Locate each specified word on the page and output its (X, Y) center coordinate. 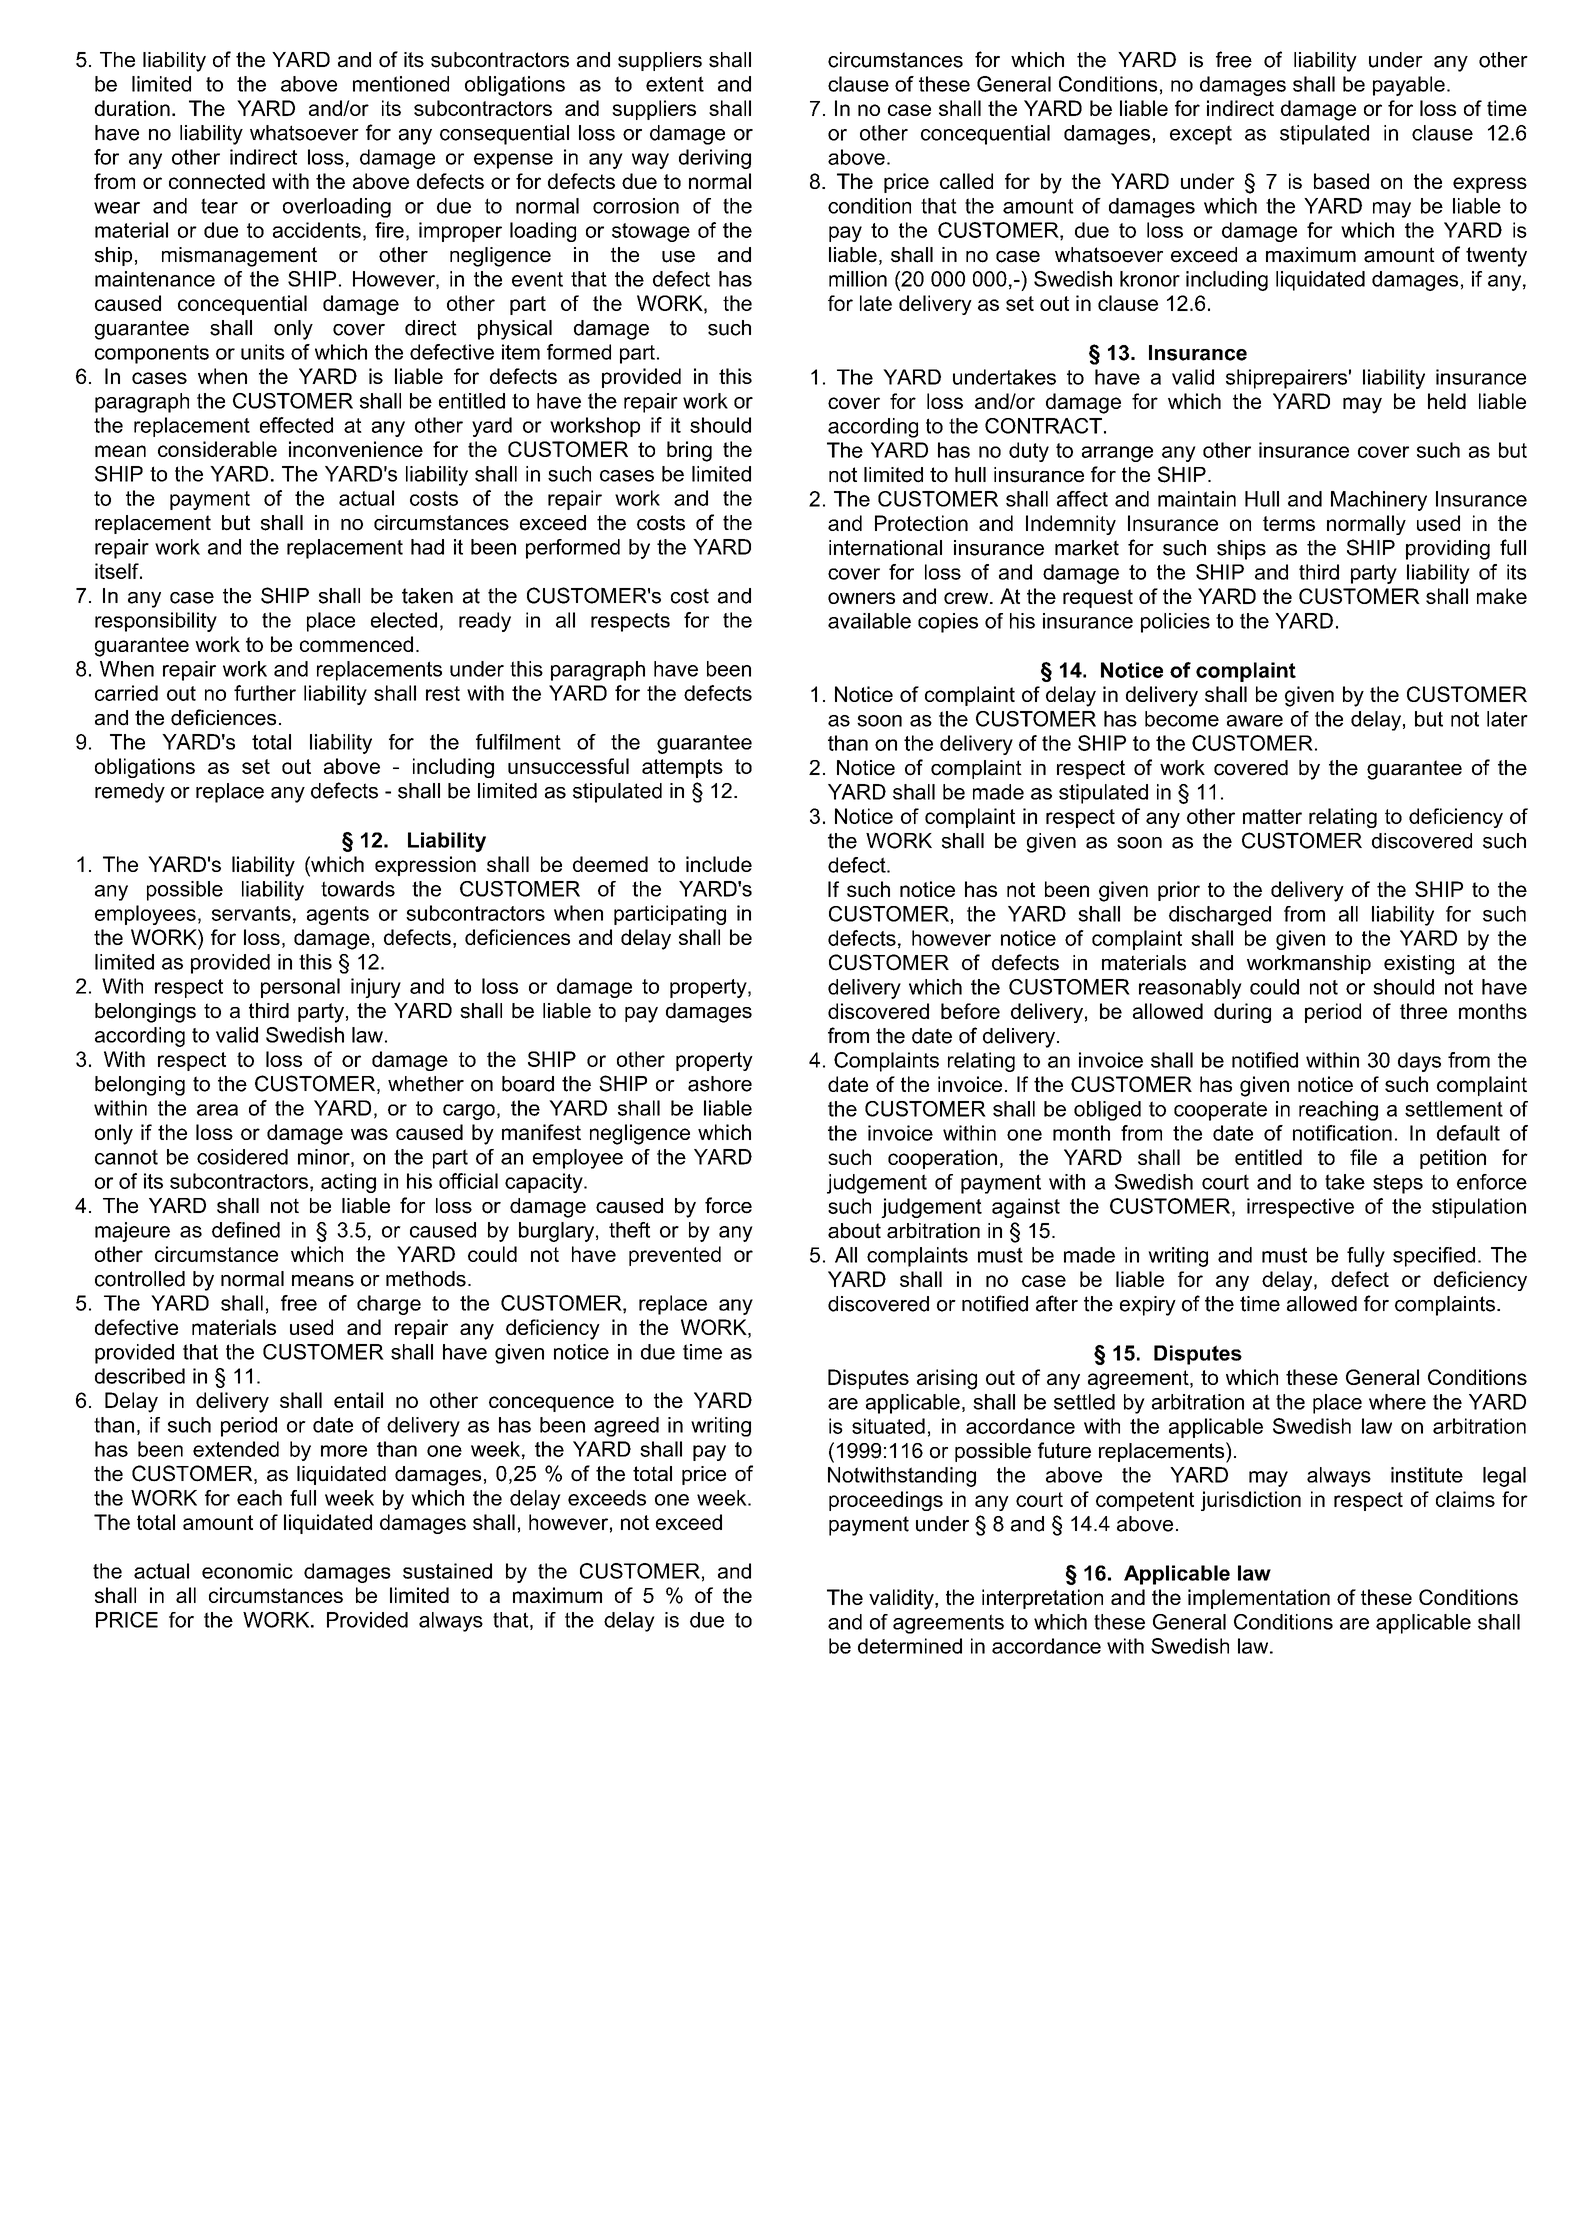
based (1341, 181)
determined (910, 1646)
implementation (1259, 1599)
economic (247, 1571)
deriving (715, 159)
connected (217, 181)
